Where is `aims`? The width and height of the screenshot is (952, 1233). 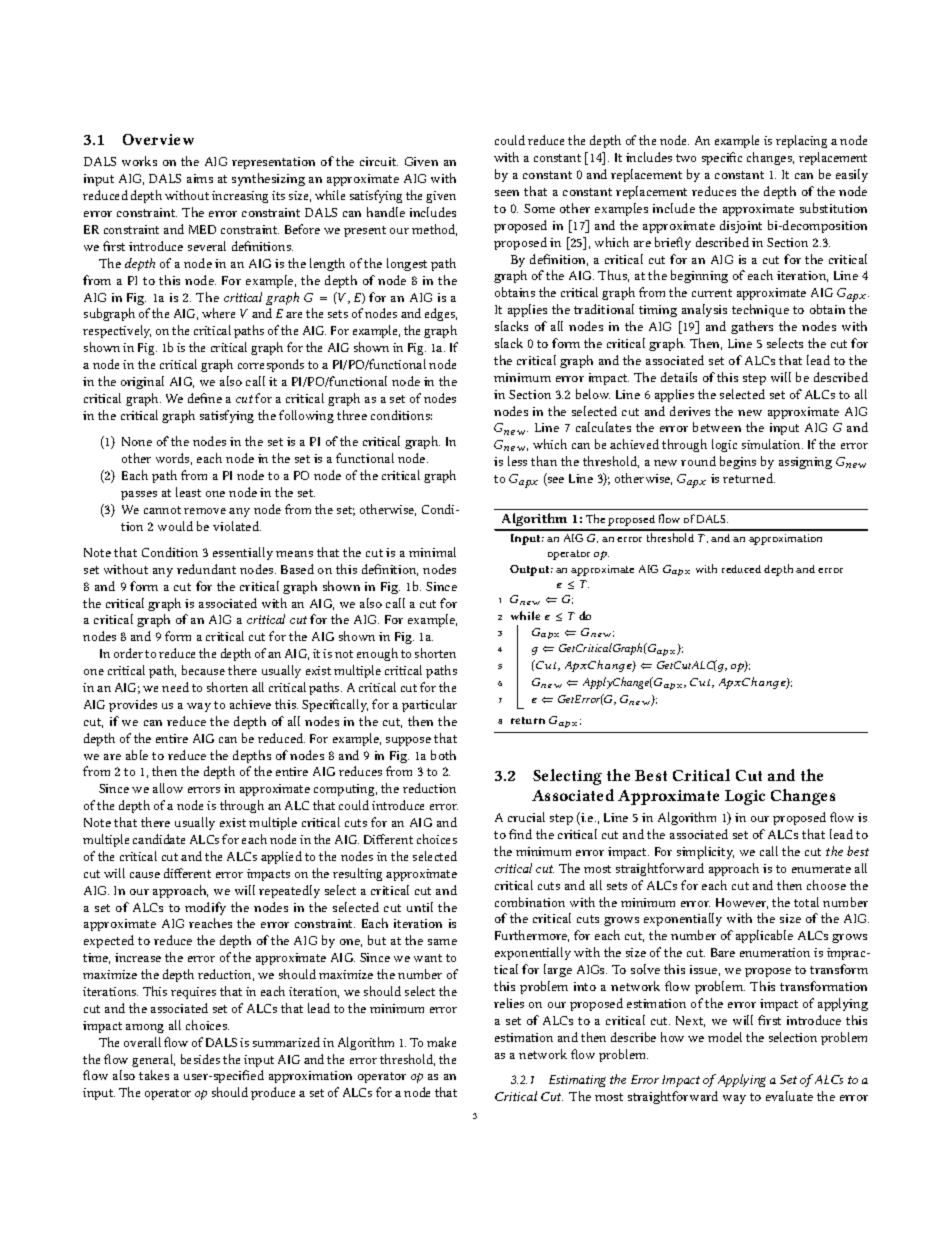
aims is located at coordinates (200, 178).
